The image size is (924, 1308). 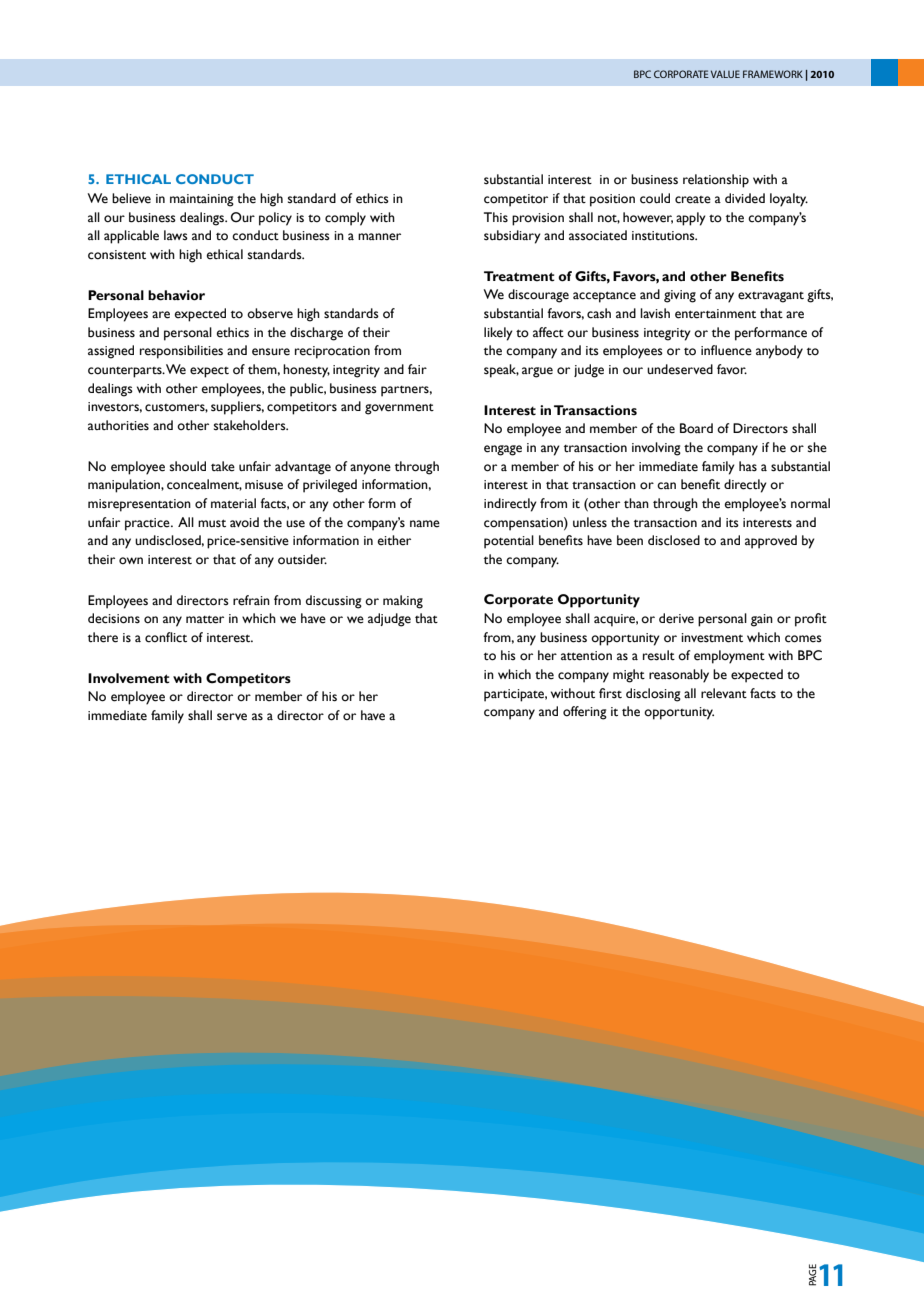 I want to click on Involvement, so click(x=129, y=678).
